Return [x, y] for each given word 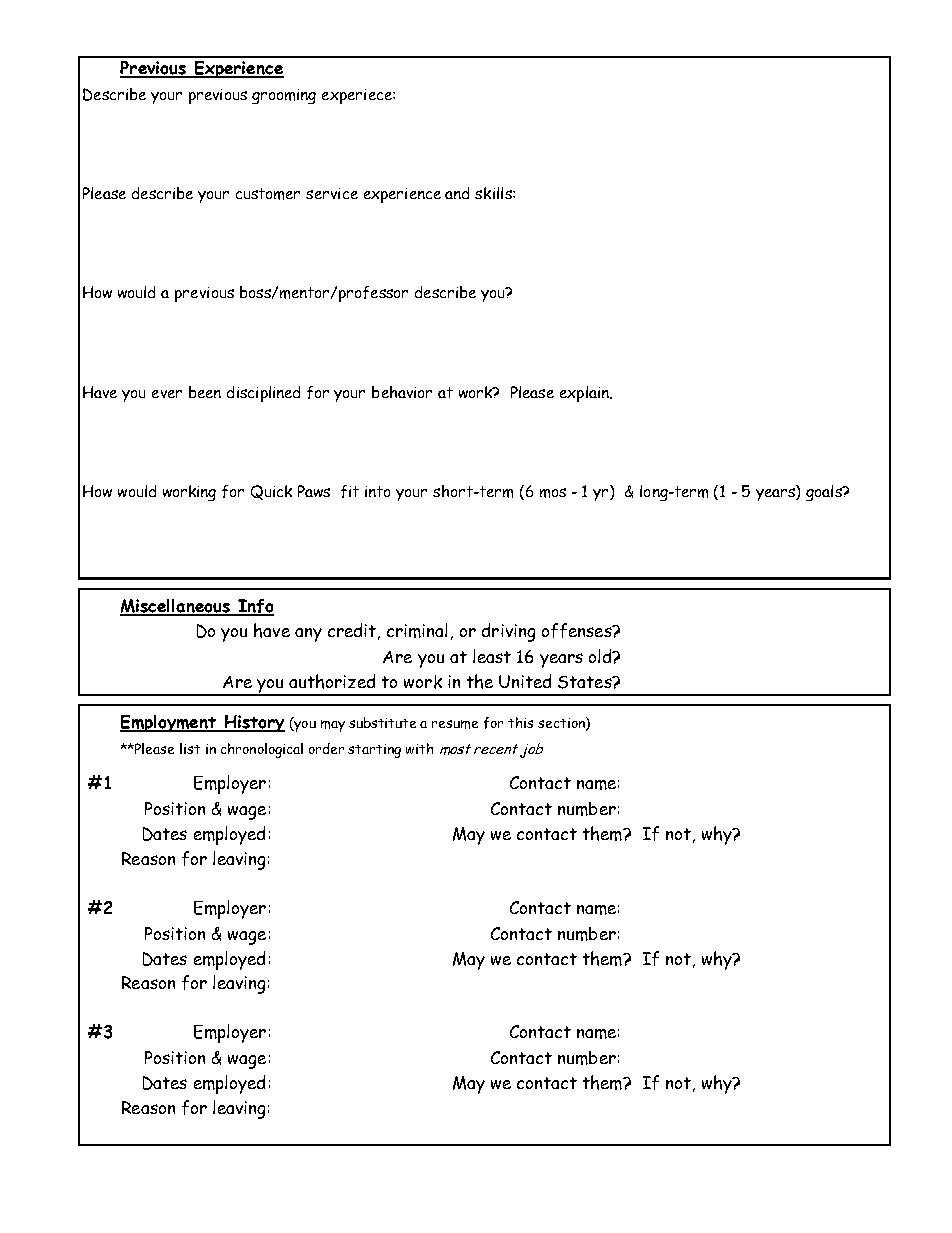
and [457, 193]
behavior [402, 392]
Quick [271, 492]
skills [494, 193]
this [520, 722]
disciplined [263, 394]
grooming [284, 96]
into [377, 491]
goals [825, 493]
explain [585, 394]
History [253, 723]
